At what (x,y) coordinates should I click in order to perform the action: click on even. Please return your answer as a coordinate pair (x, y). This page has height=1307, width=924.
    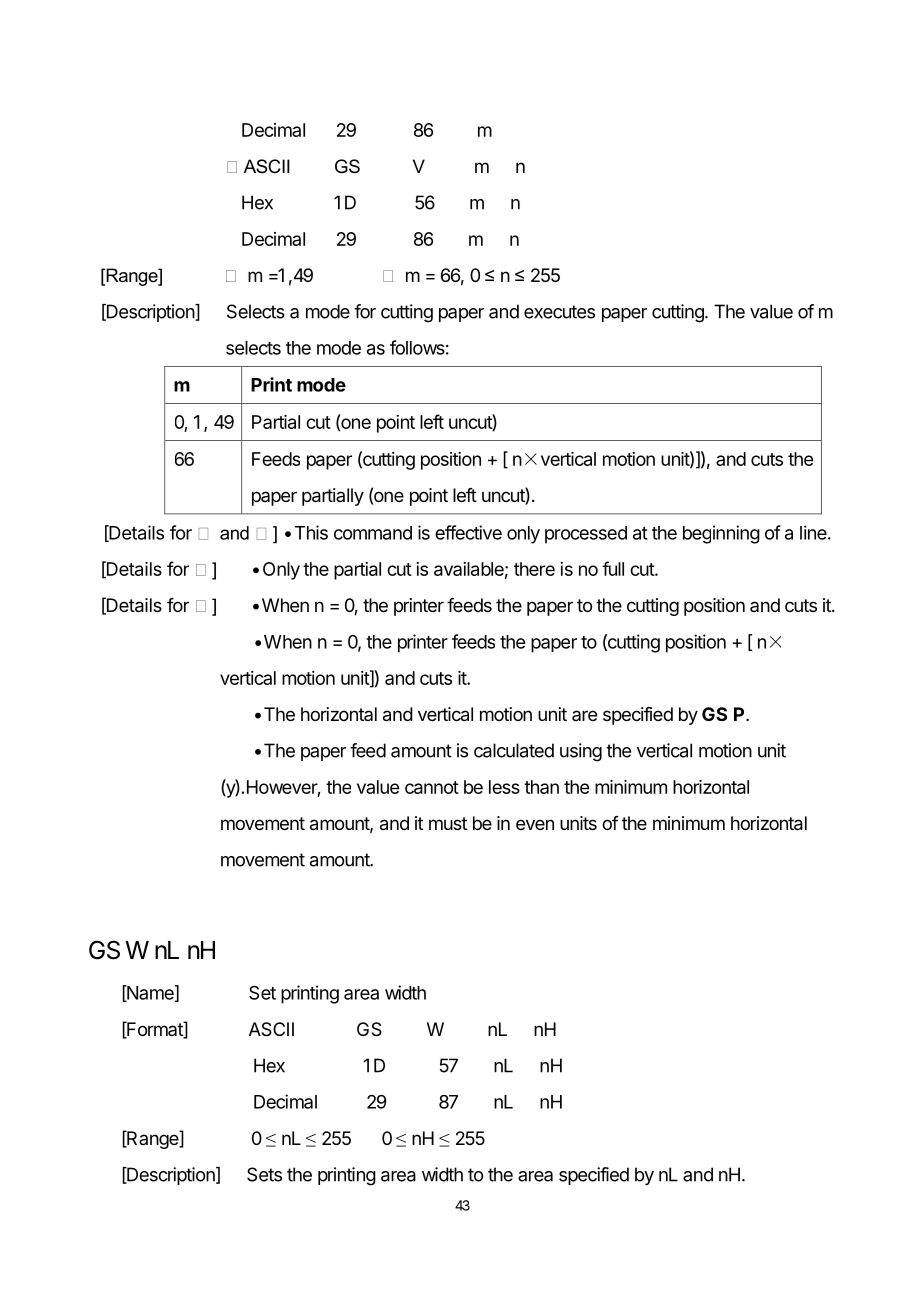
    Looking at the image, I should click on (535, 824).
